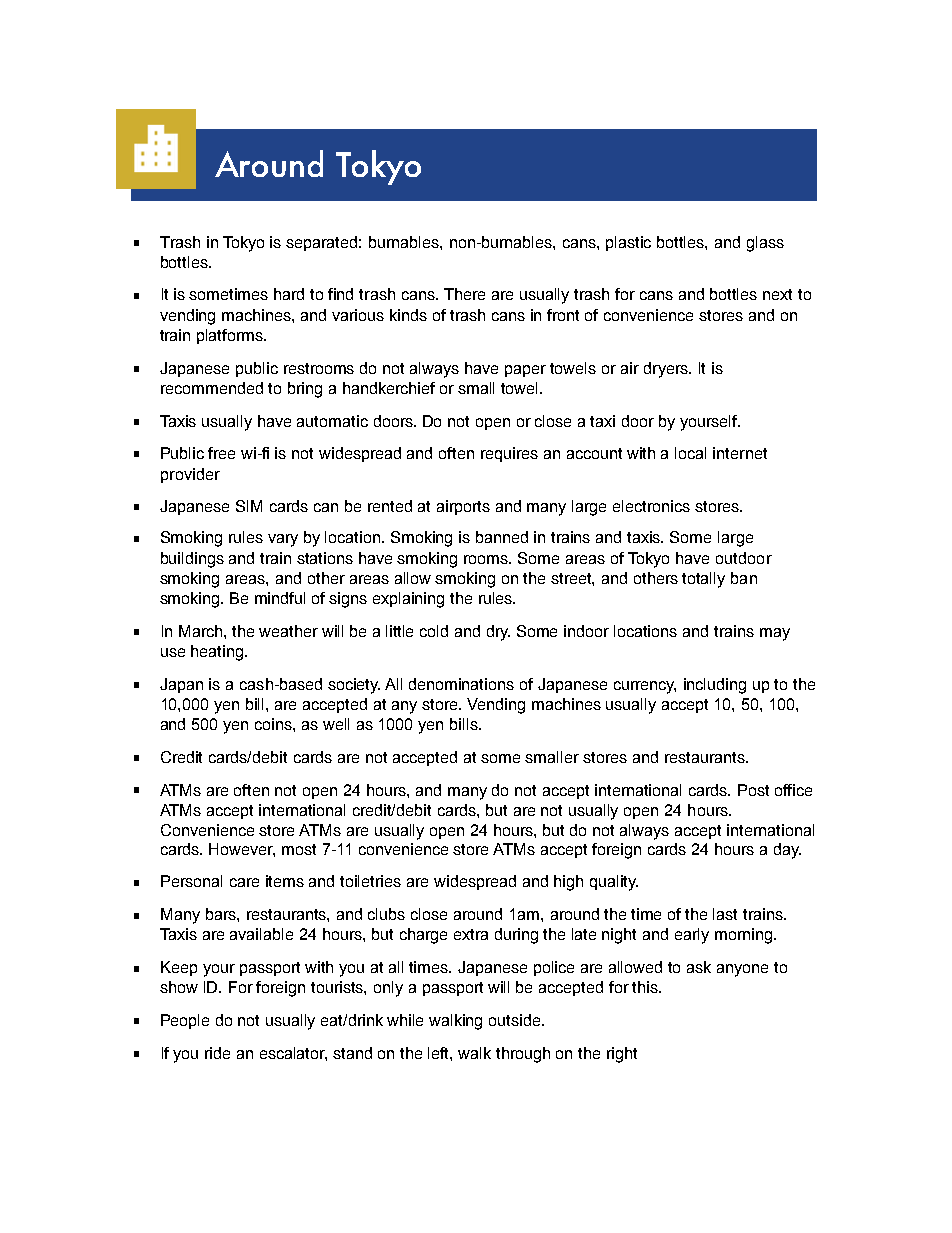 This image has height=1233, width=952. Describe the element at coordinates (765, 244) in the image. I see `glass` at that location.
